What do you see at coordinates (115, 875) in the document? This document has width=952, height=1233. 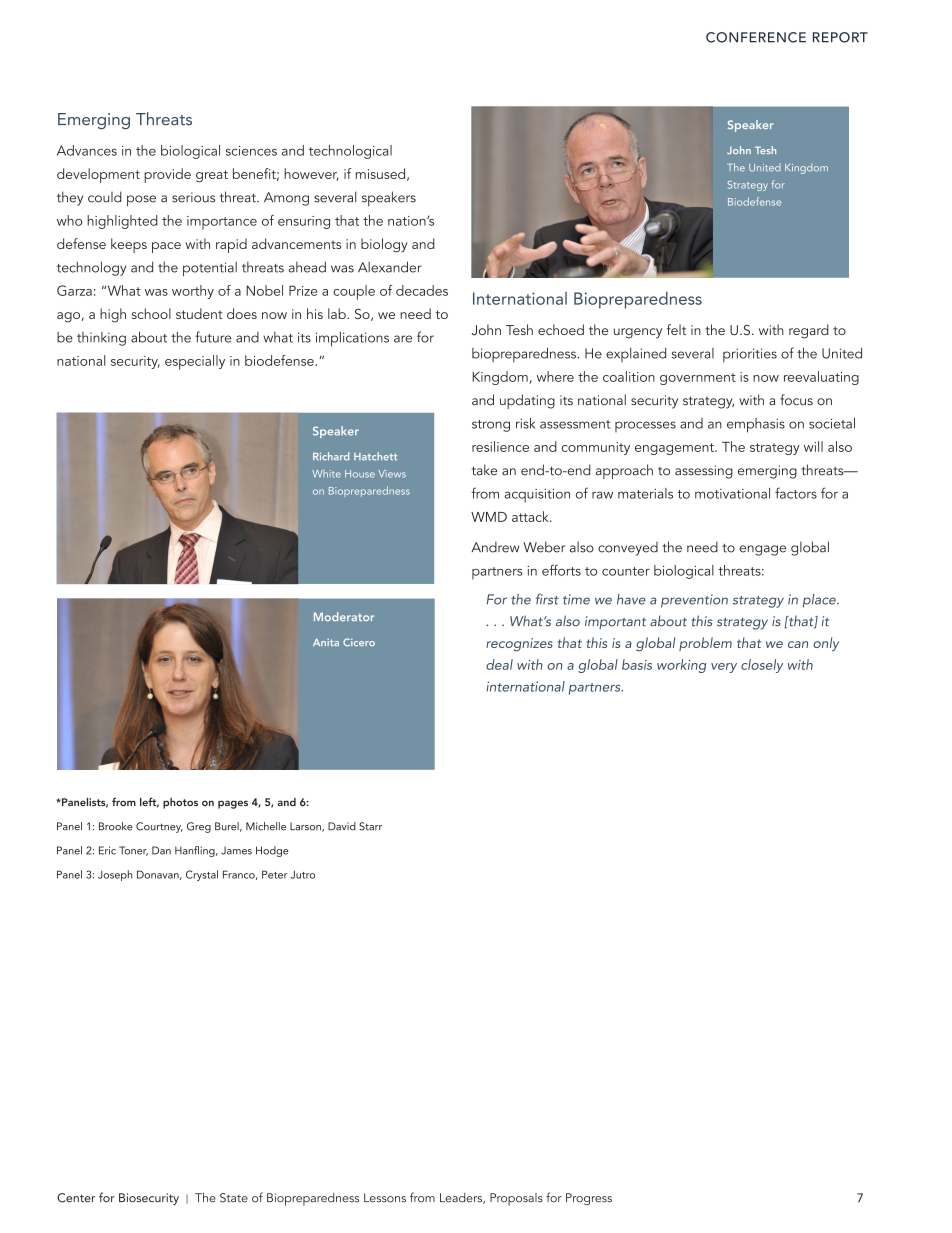 I see `Joseph` at bounding box center [115, 875].
